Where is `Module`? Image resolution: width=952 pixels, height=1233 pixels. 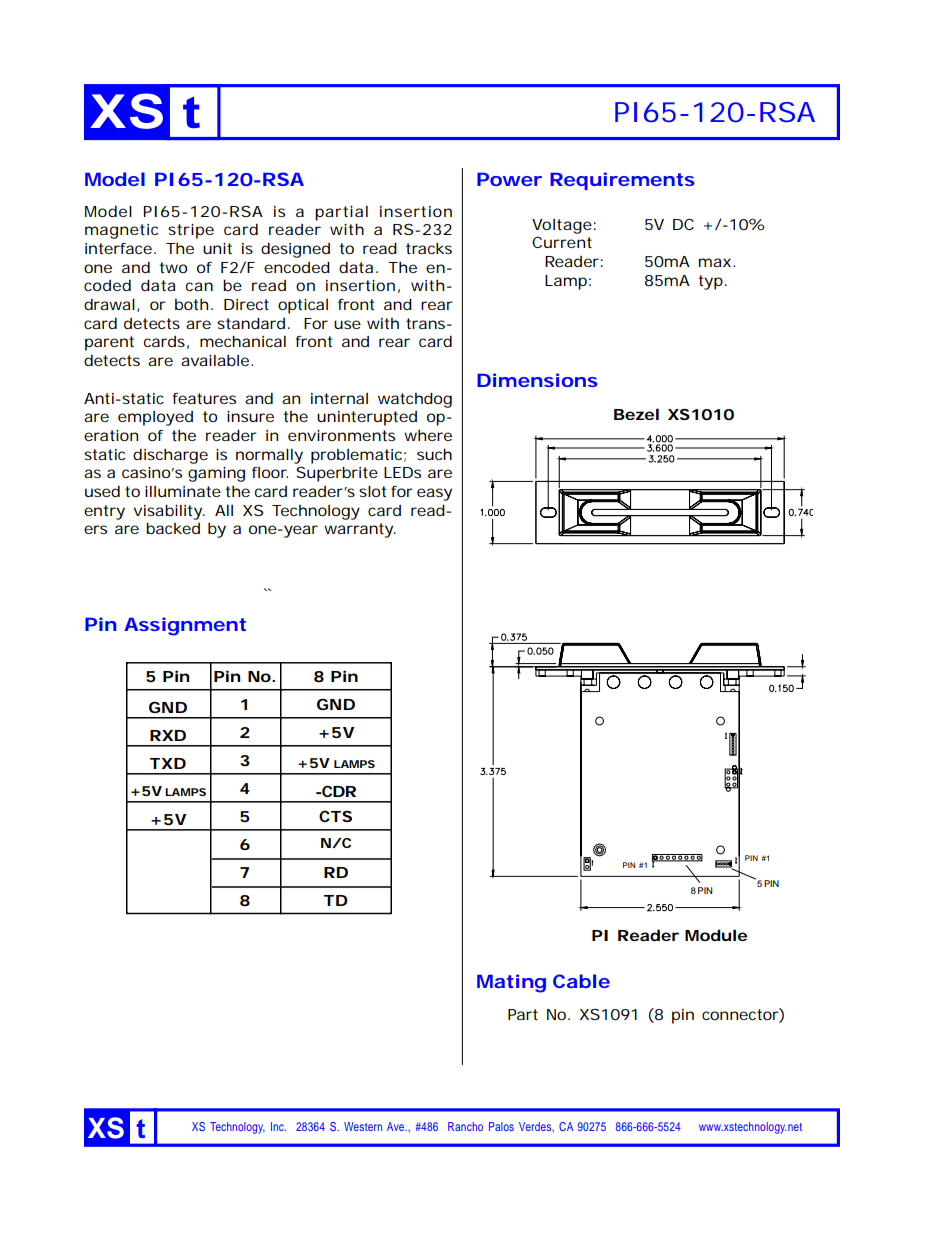
Module is located at coordinates (716, 935).
